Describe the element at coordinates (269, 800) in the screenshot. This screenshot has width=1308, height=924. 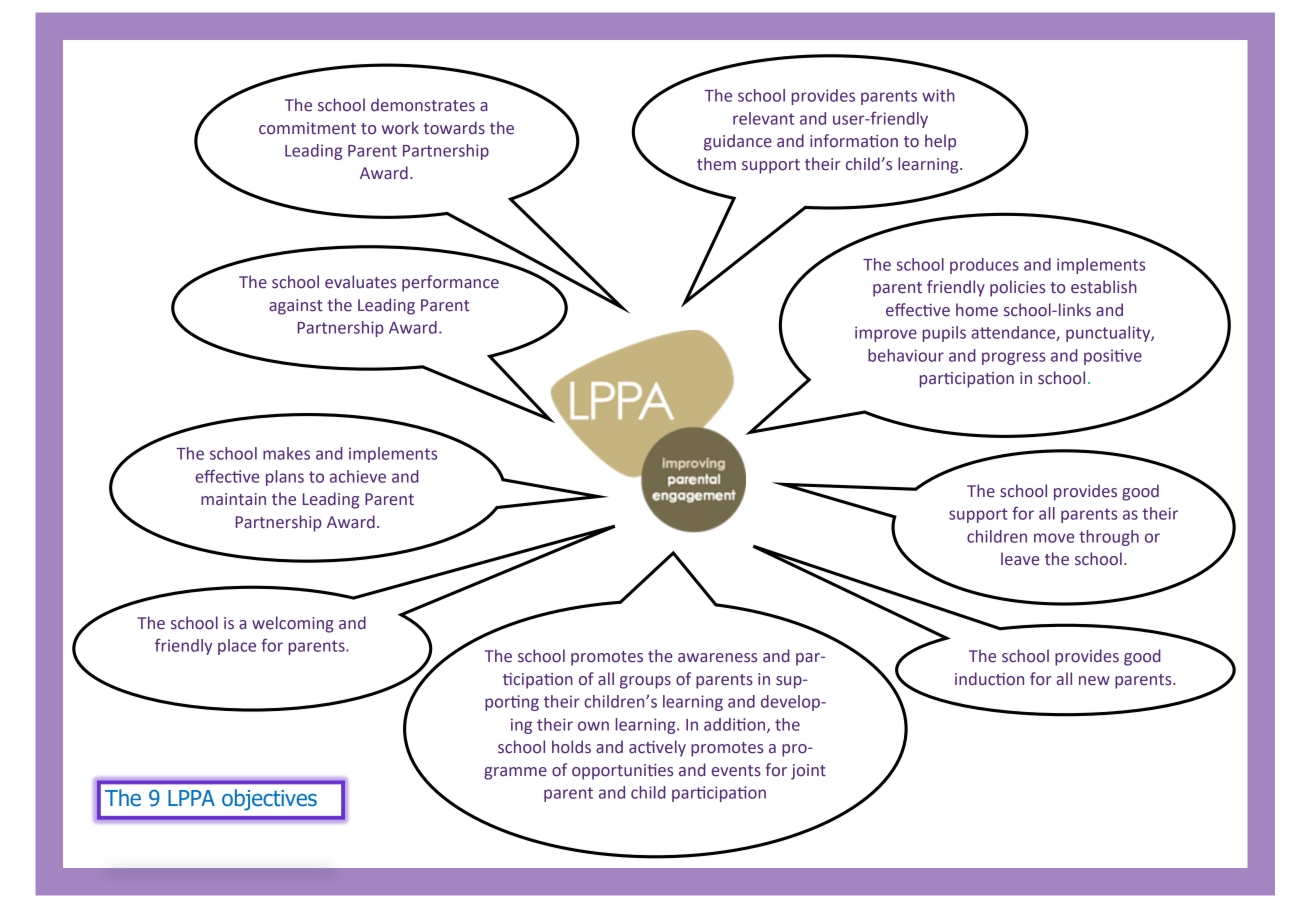
I see `objectives` at that location.
